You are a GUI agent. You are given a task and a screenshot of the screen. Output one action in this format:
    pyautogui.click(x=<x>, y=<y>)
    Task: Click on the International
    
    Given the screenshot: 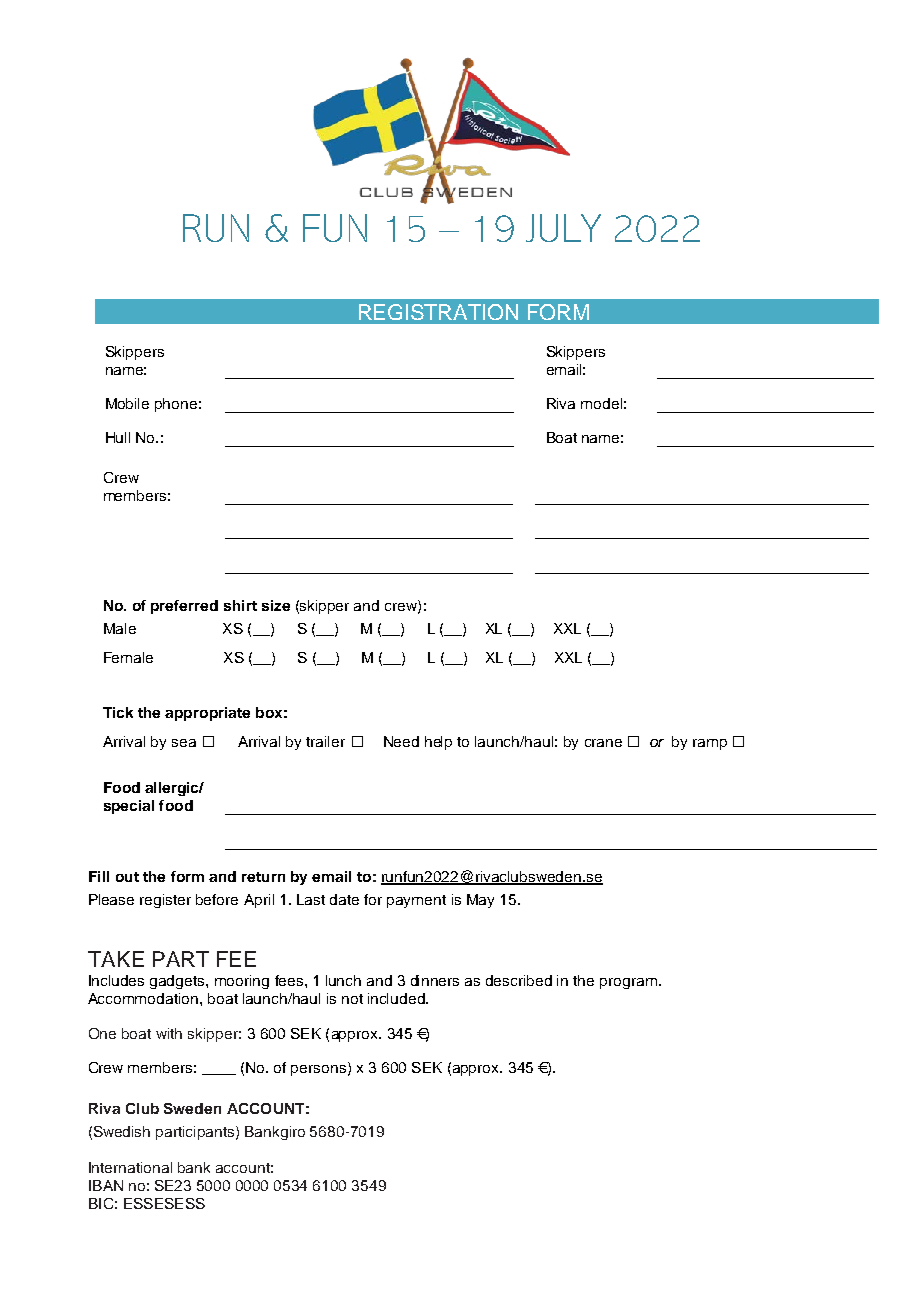 What is the action you would take?
    pyautogui.click(x=130, y=1167)
